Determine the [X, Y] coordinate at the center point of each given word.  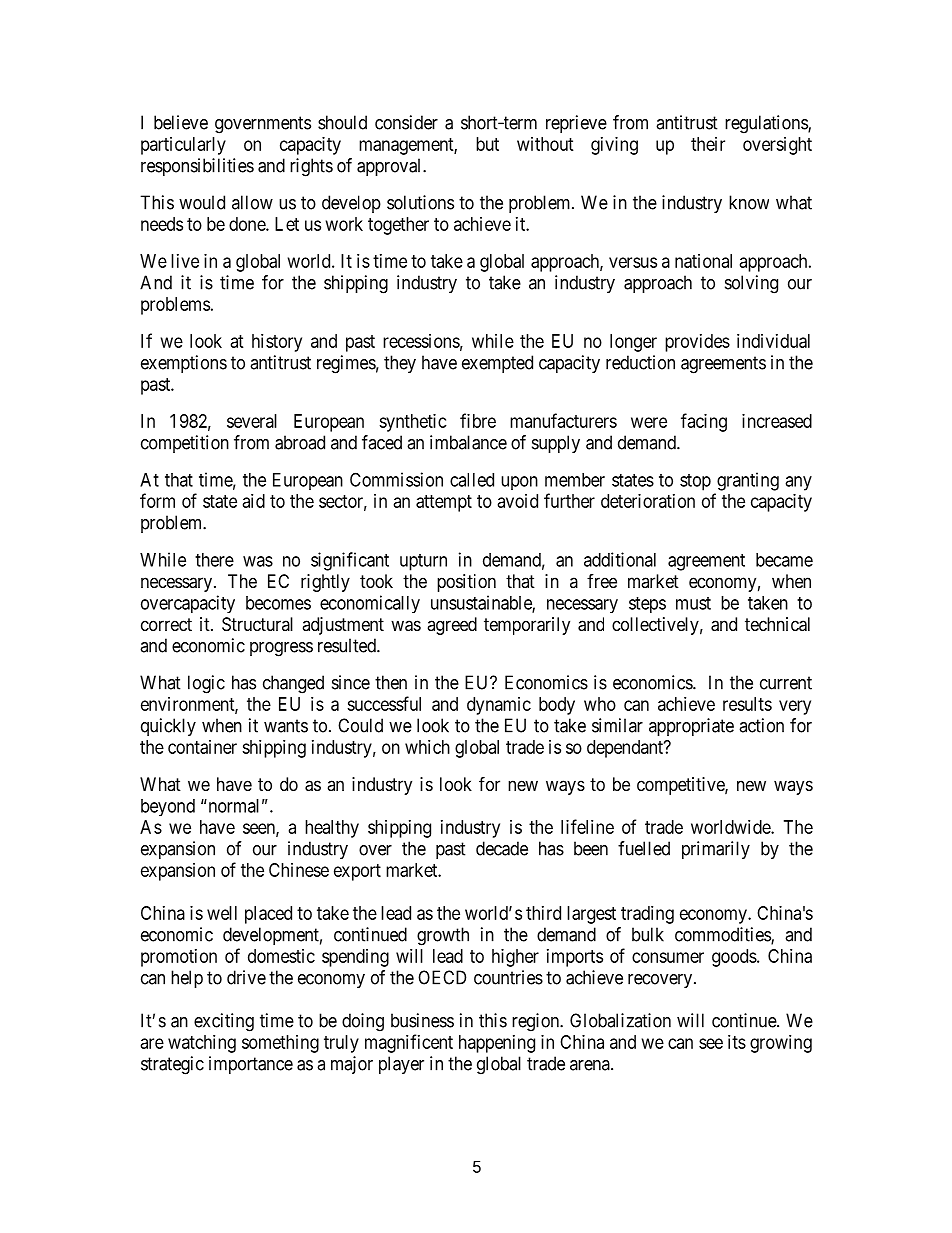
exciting [224, 1022]
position [466, 583]
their [708, 144]
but [487, 144]
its [737, 1042]
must [693, 603]
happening [497, 1044]
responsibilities [197, 167]
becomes [278, 603]
